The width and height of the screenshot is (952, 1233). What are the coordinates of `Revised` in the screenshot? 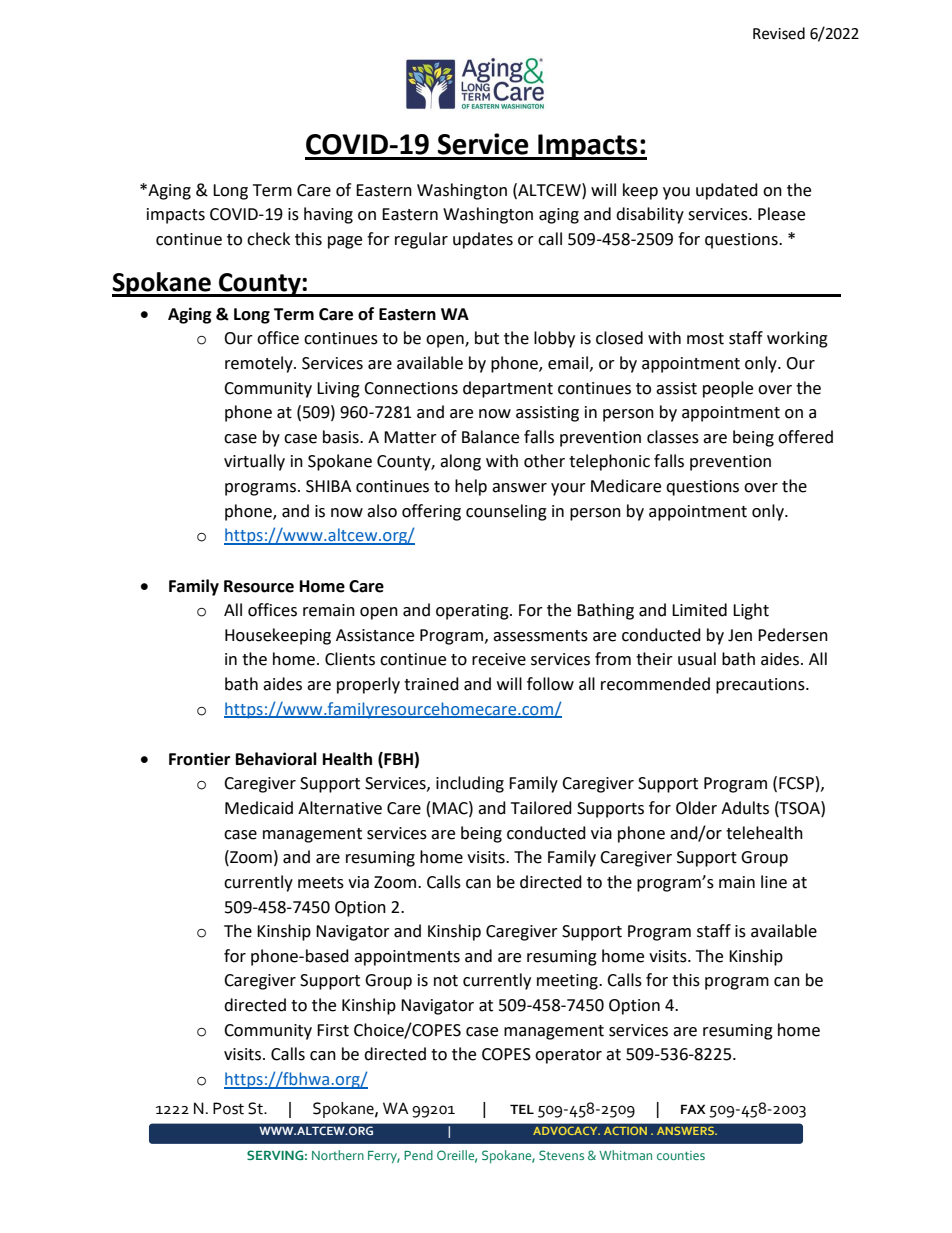 It's located at (779, 33).
